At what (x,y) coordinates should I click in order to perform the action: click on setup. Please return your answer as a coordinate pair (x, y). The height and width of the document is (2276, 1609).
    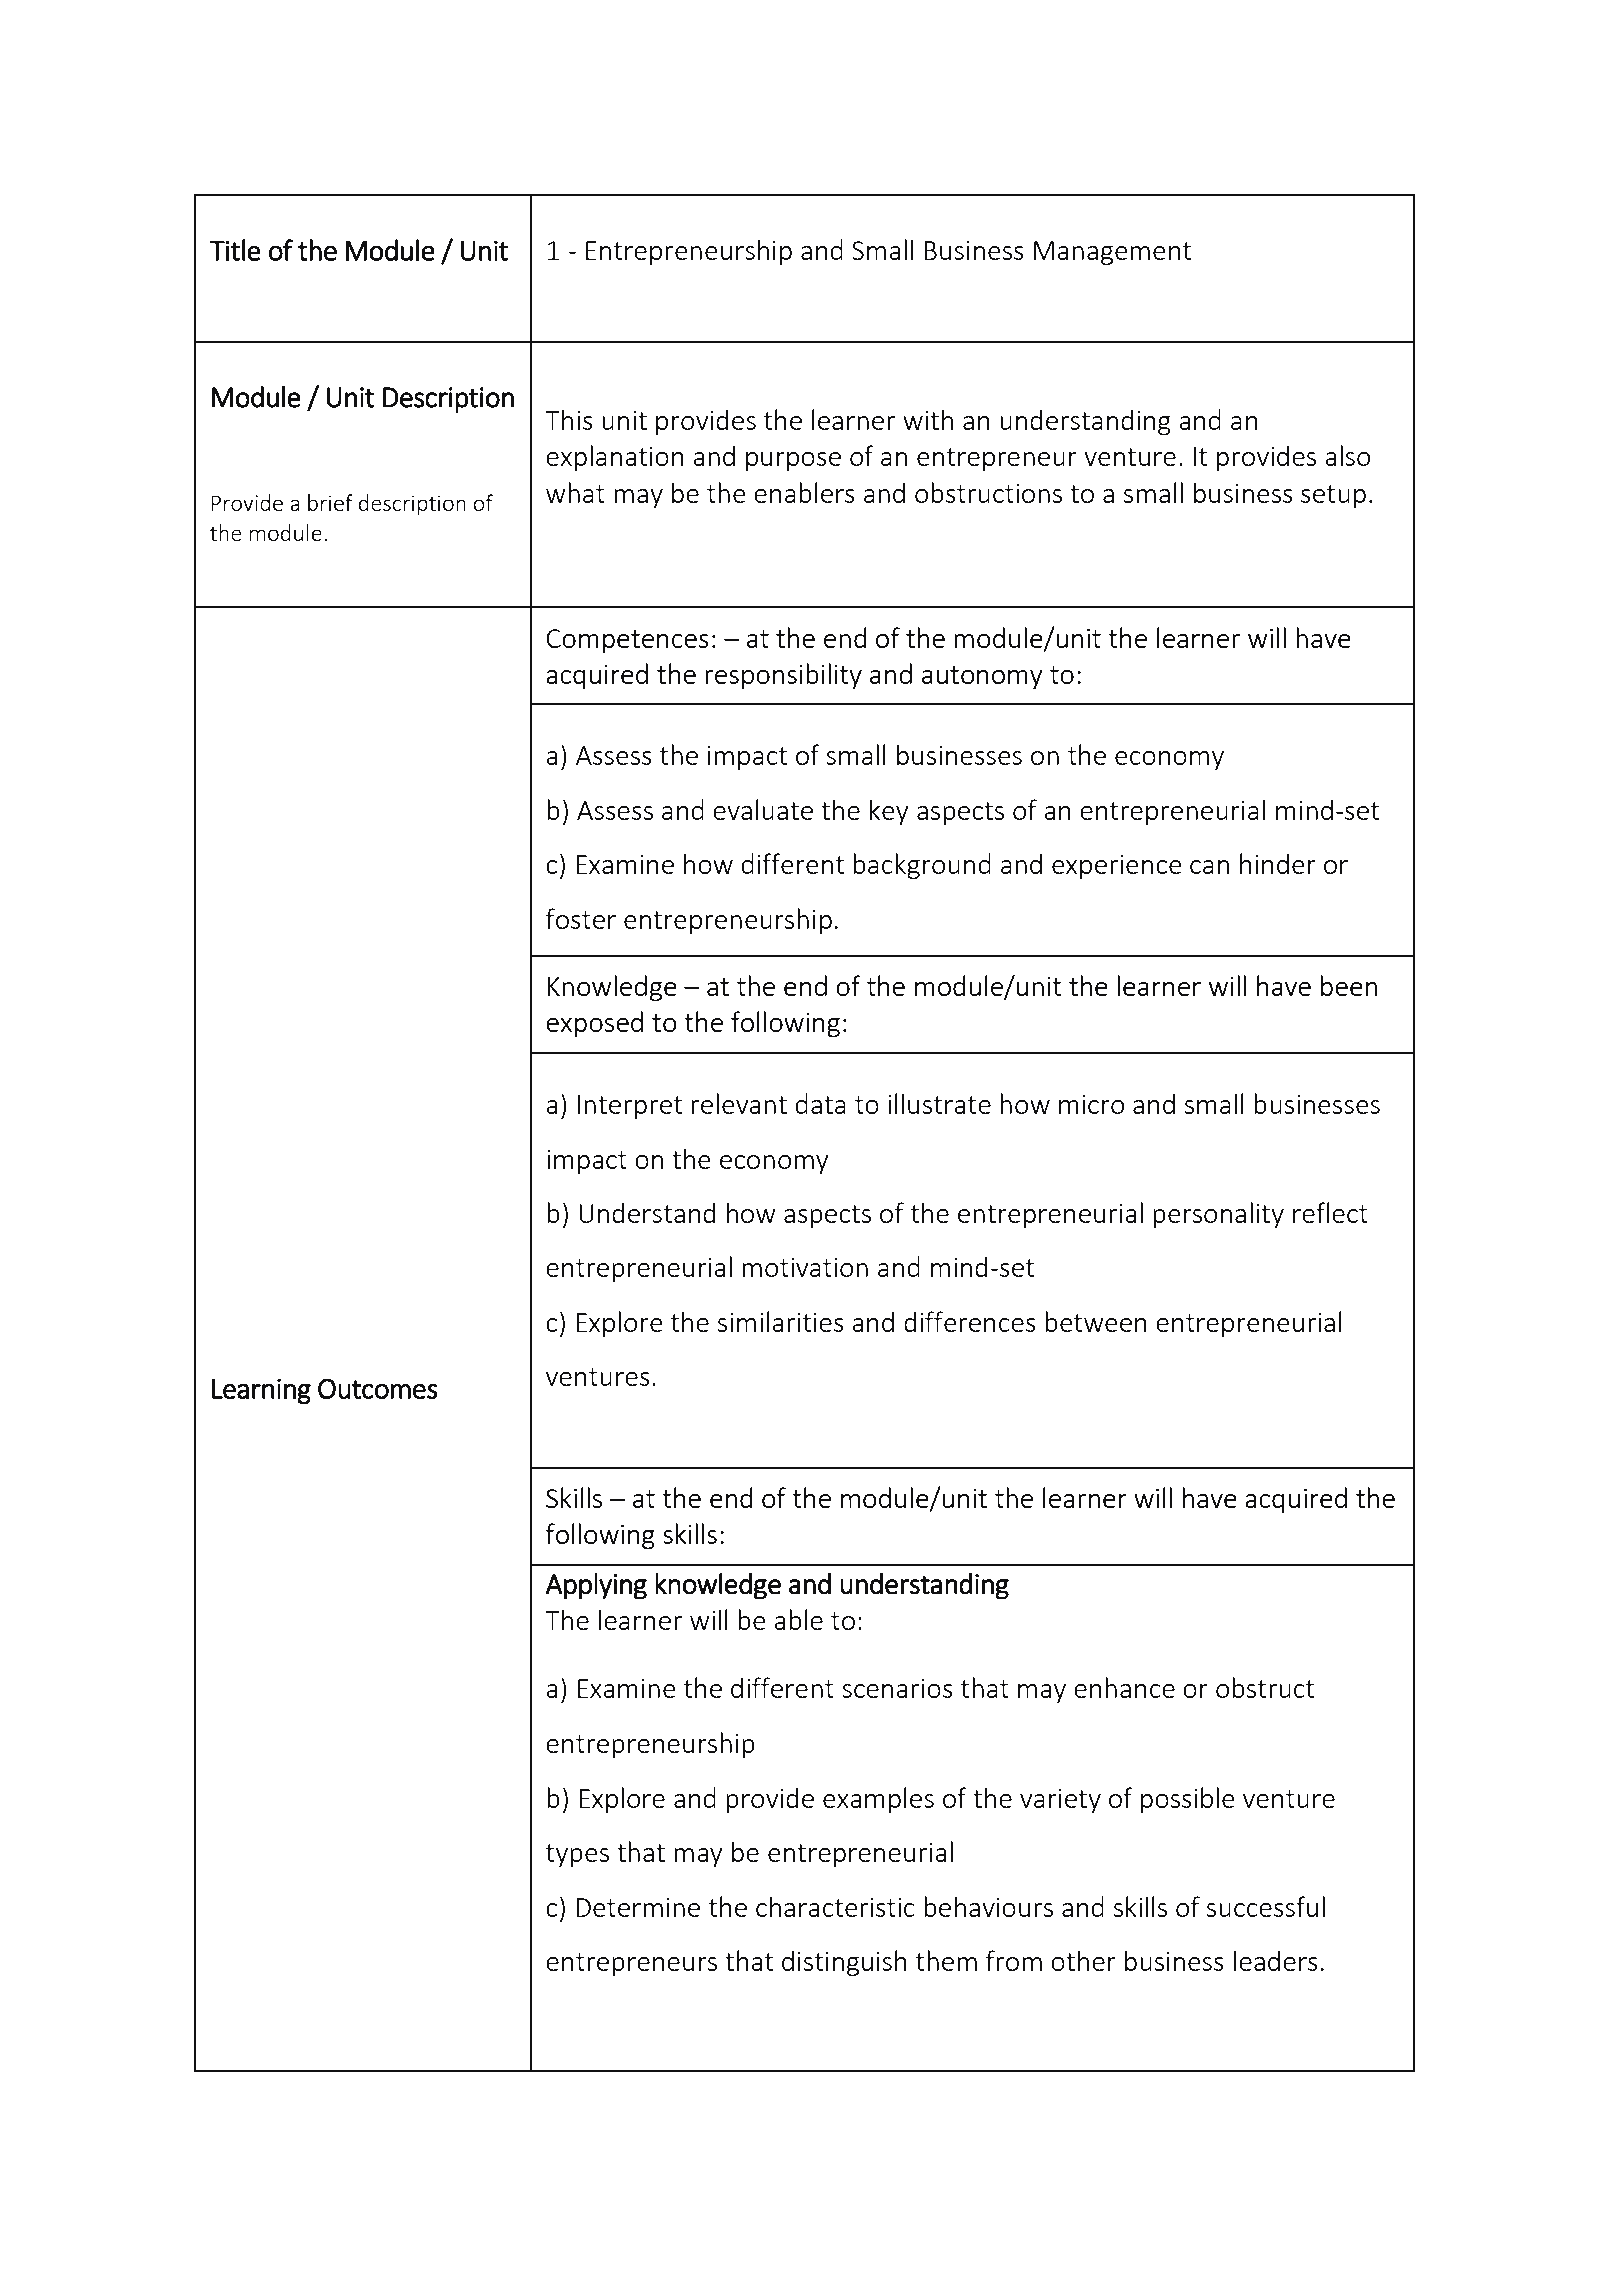
    Looking at the image, I should click on (1333, 496).
